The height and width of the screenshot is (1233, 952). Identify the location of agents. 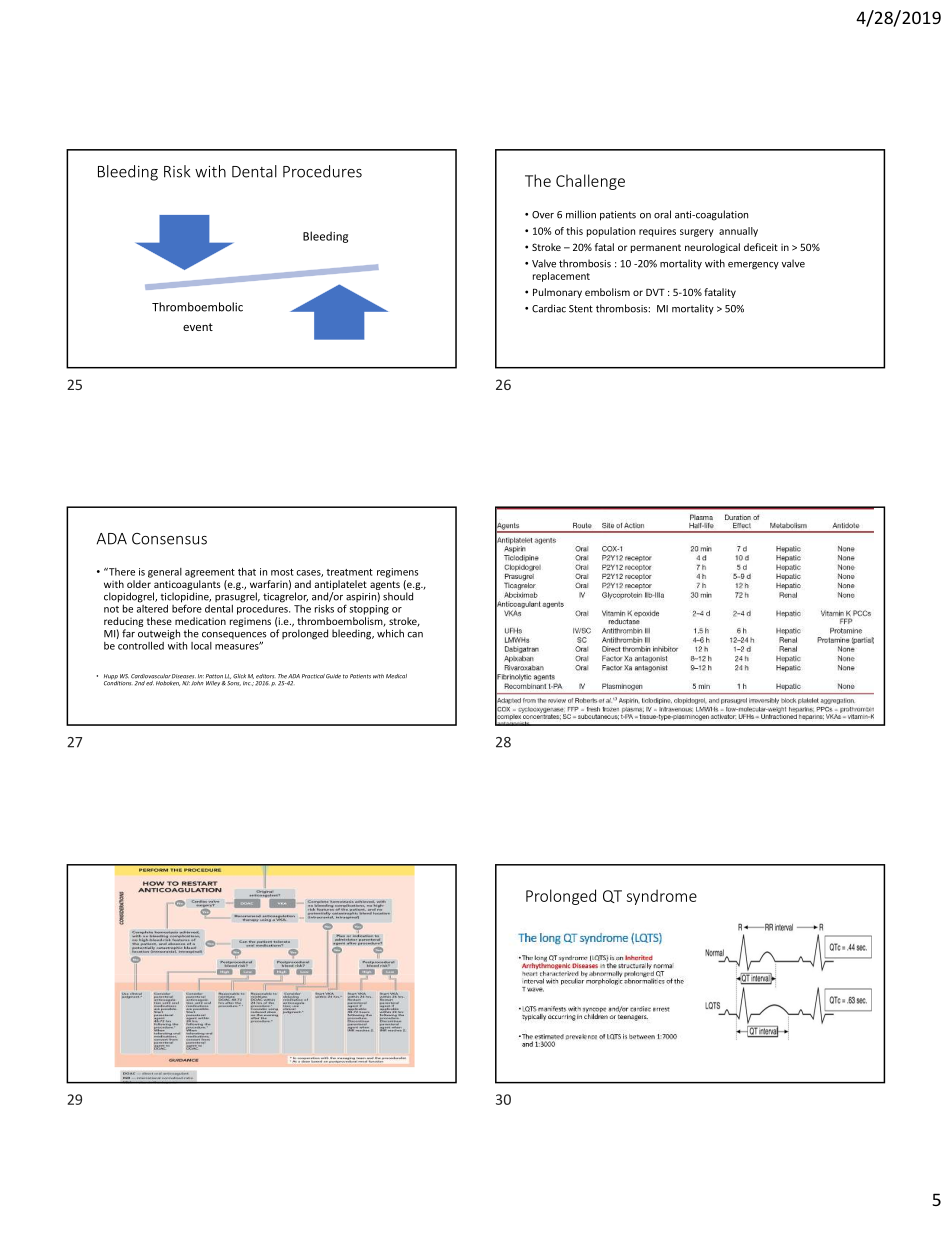
(385, 585).
